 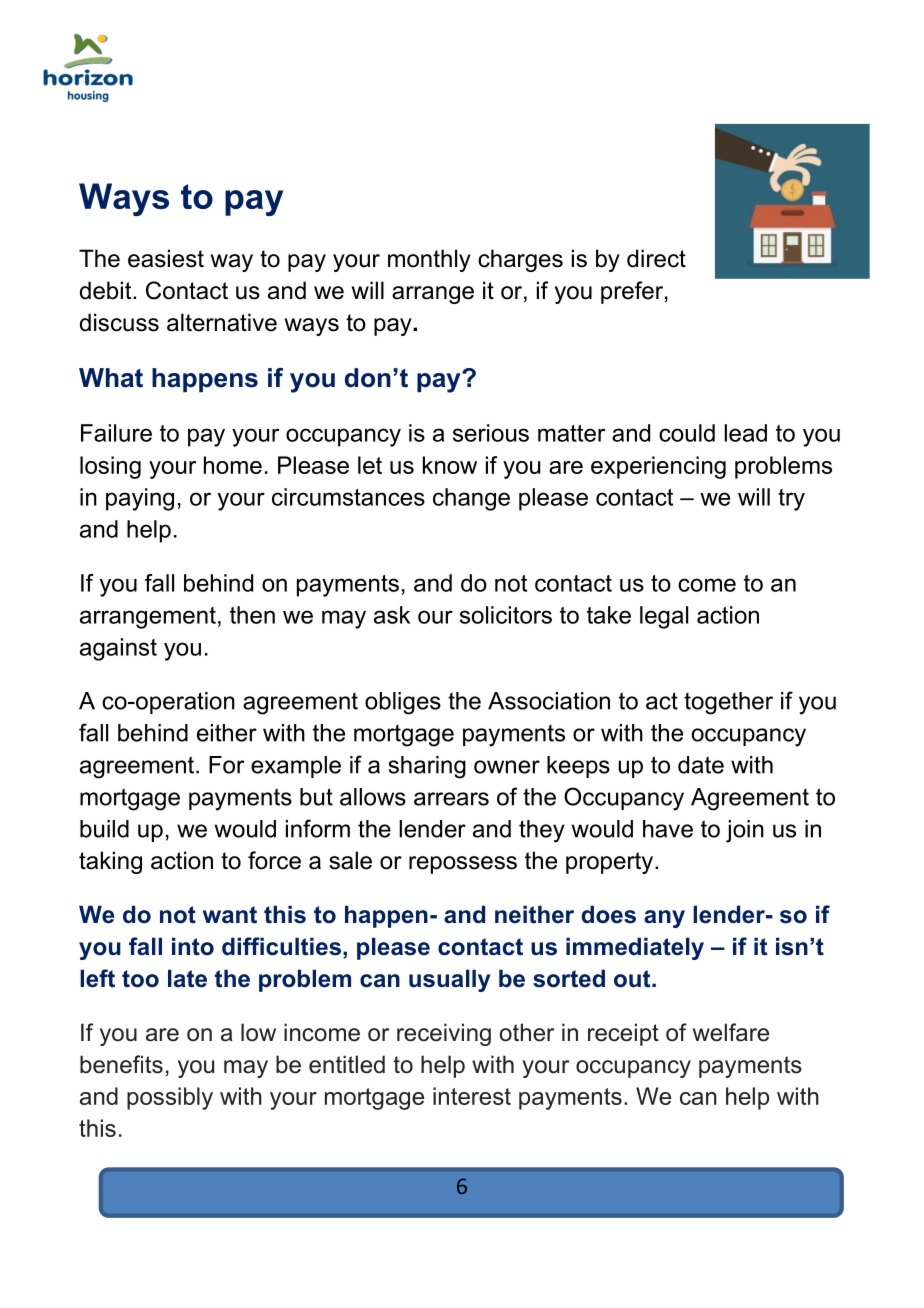 What do you see at coordinates (745, 831) in the image?
I see `join` at bounding box center [745, 831].
